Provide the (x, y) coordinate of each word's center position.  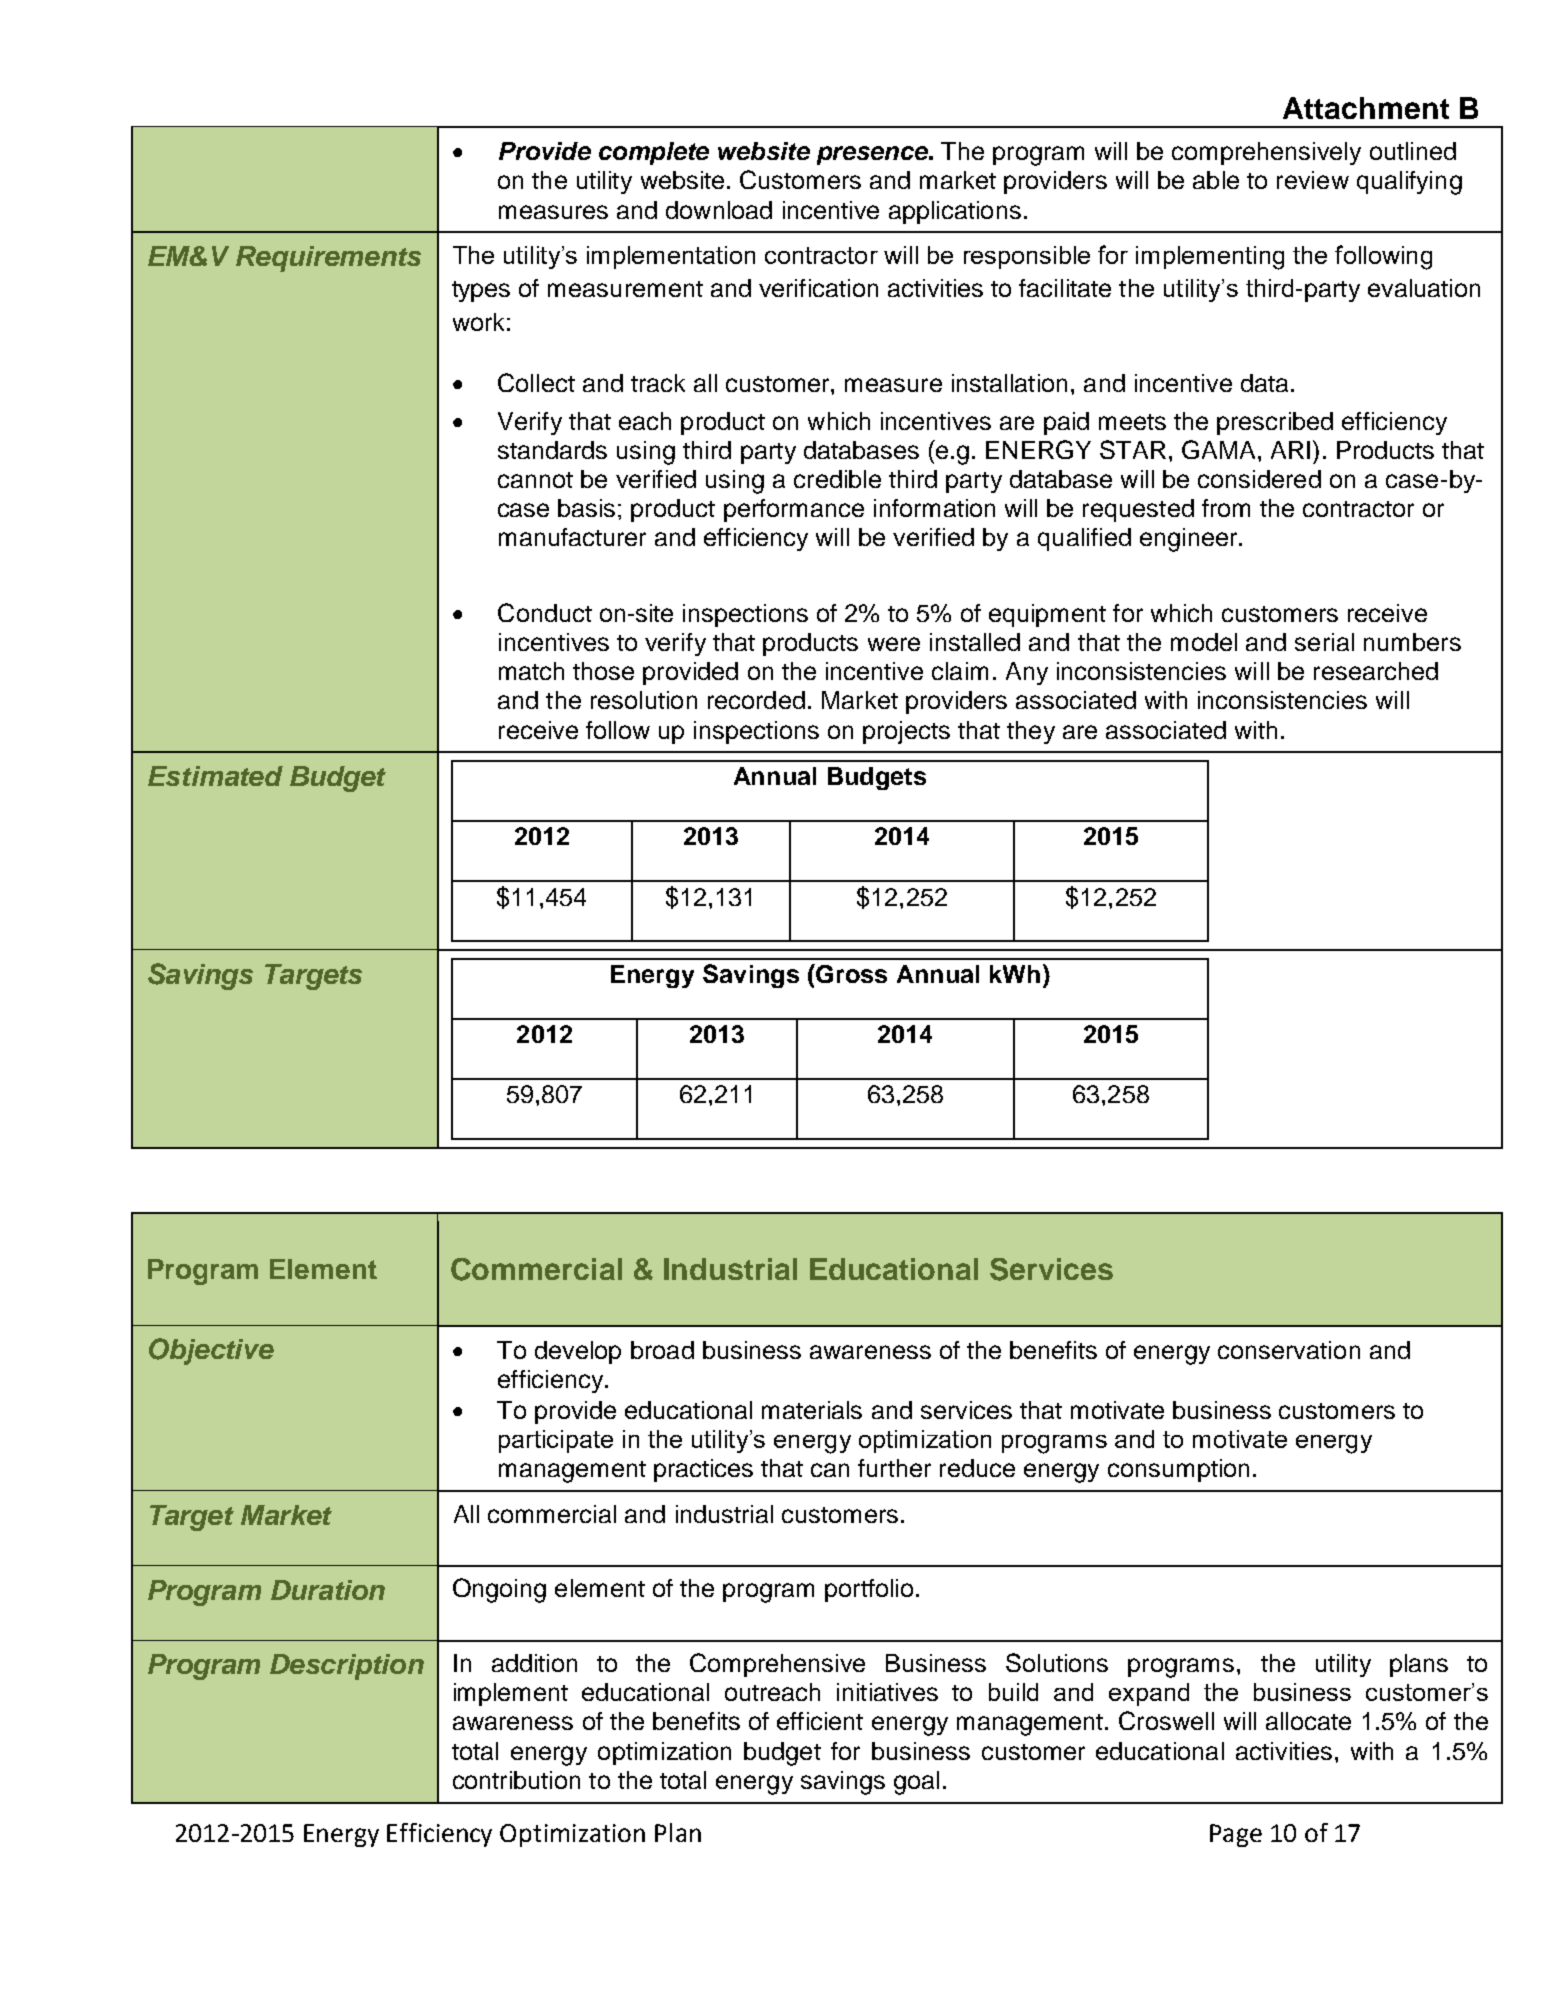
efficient (820, 1721)
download (719, 210)
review (1313, 180)
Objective (211, 1351)
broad (662, 1350)
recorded (756, 700)
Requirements (328, 259)
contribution (516, 1780)
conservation (1289, 1350)
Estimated (215, 776)
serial (1324, 642)
